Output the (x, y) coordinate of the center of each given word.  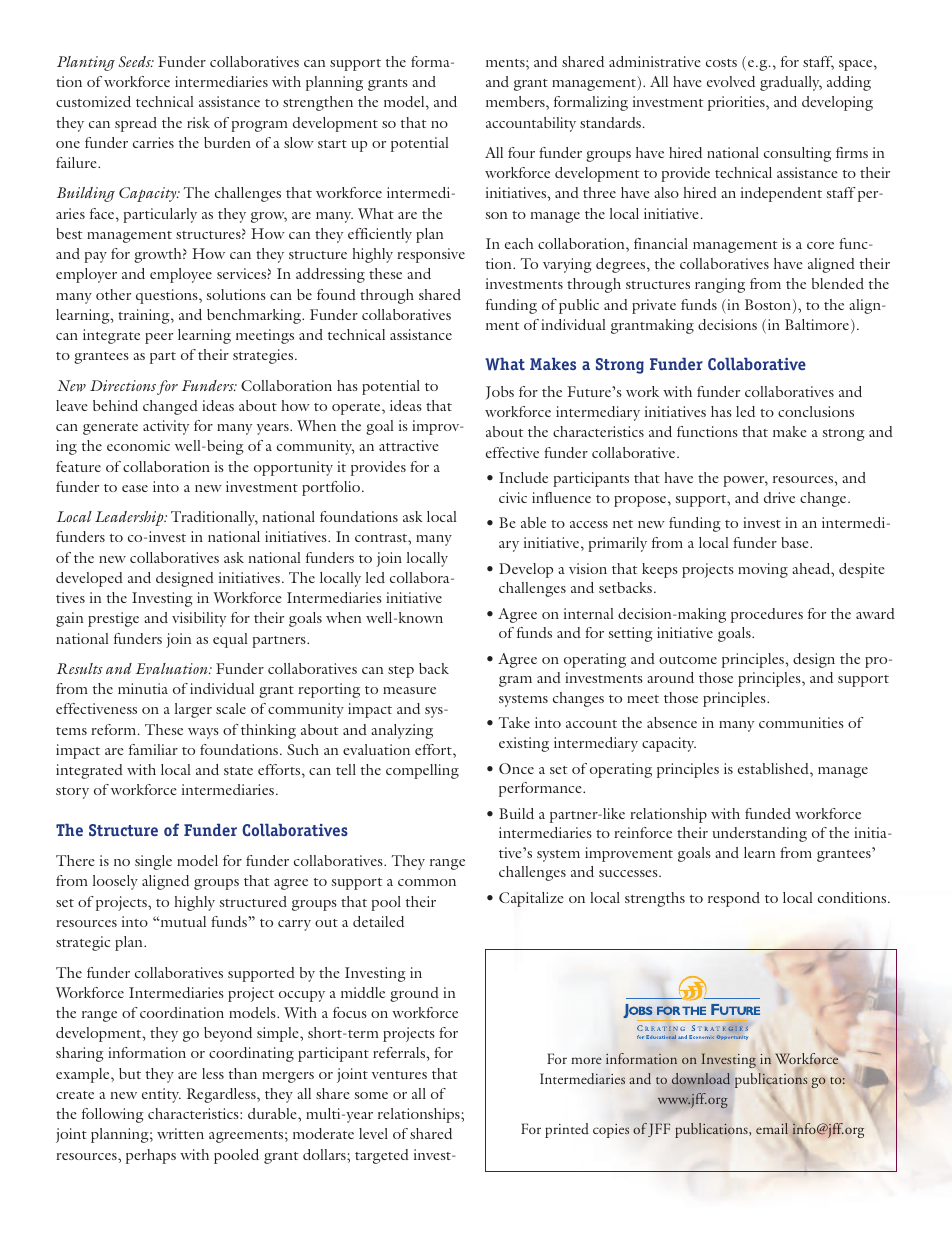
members (516, 101)
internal (589, 613)
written (180, 1133)
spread (136, 124)
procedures (767, 615)
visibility (199, 619)
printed (567, 1130)
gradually (791, 83)
